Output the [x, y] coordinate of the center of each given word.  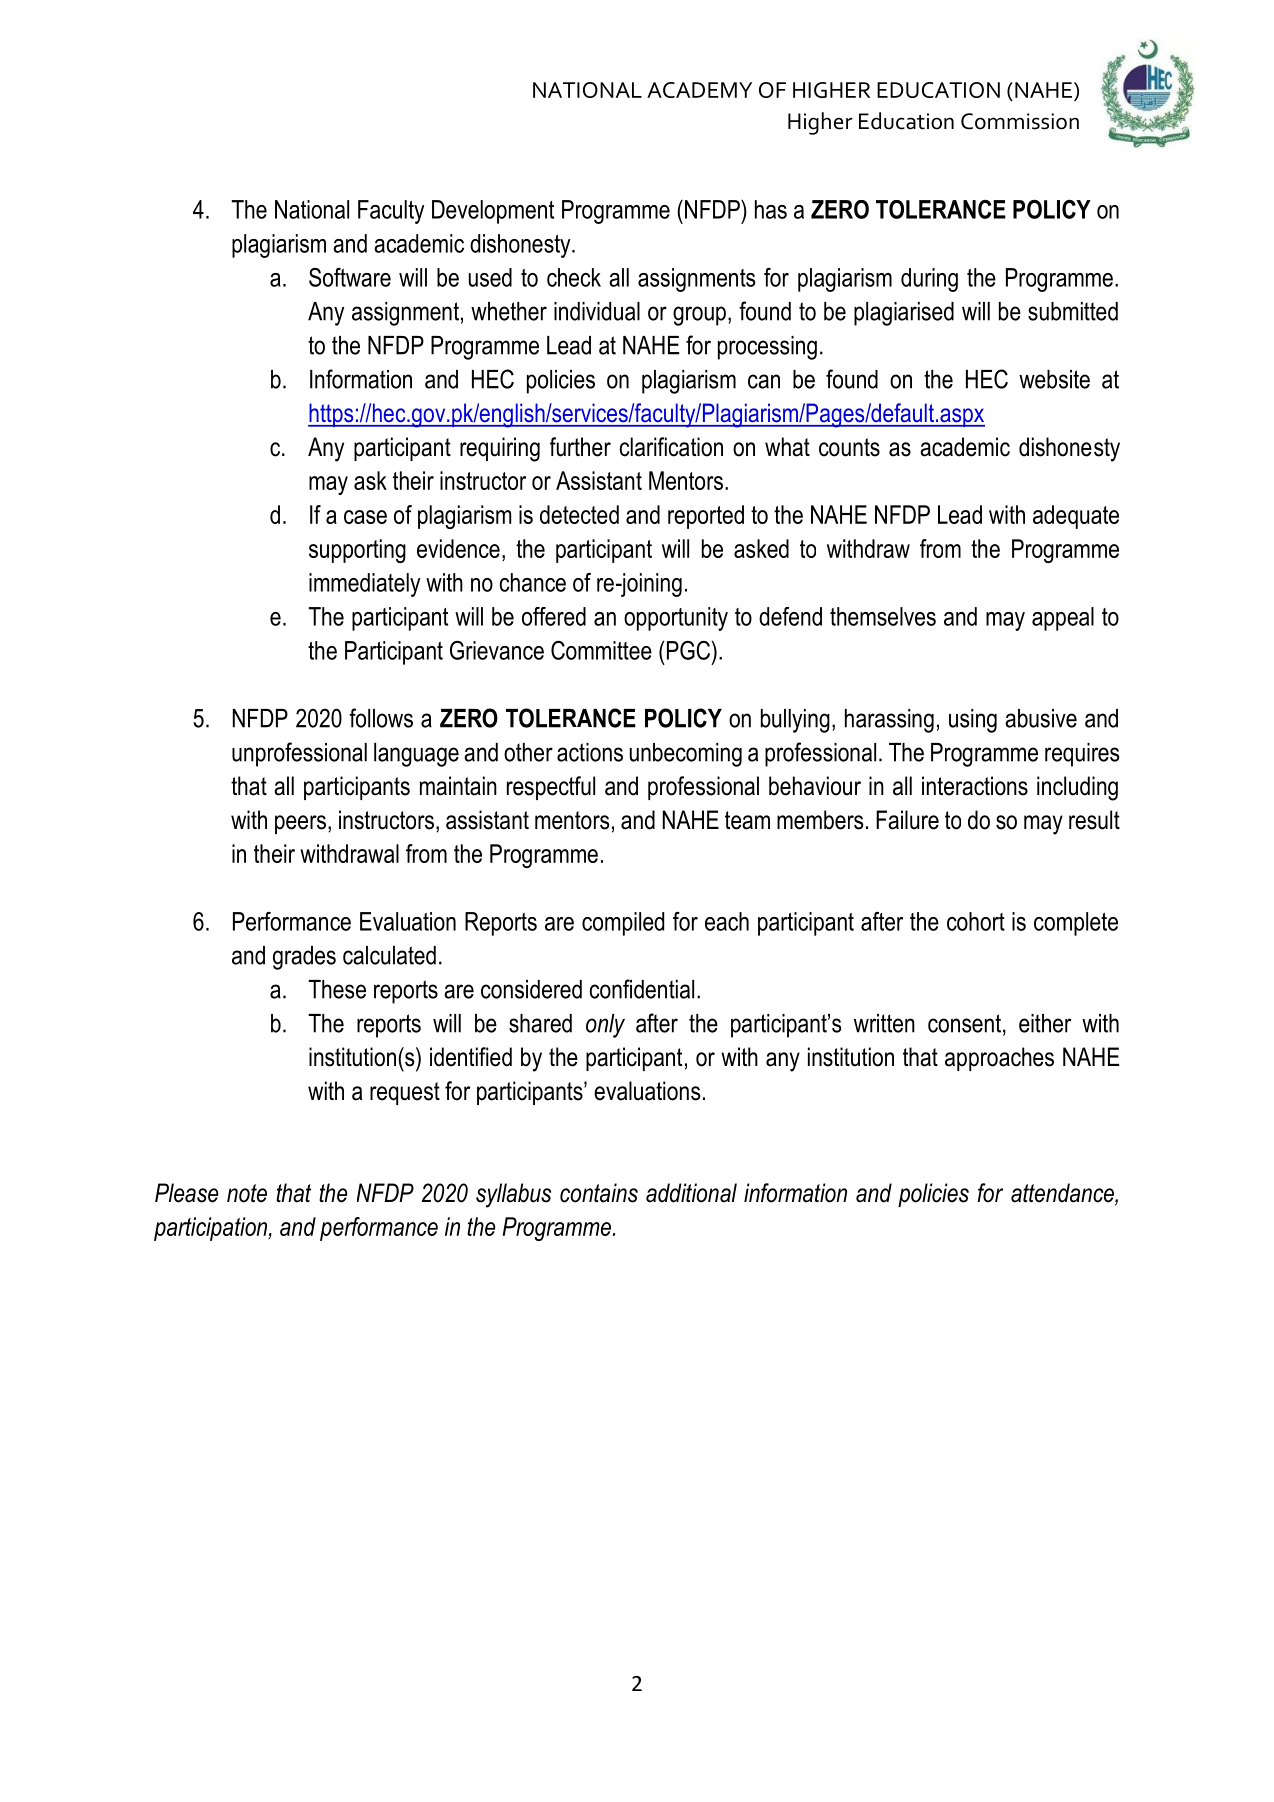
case [365, 517]
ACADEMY [699, 90]
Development [493, 212]
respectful [551, 788]
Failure [907, 820]
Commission [1020, 121]
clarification [671, 447]
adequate [1076, 517]
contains [599, 1193]
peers [300, 824]
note [247, 1193]
